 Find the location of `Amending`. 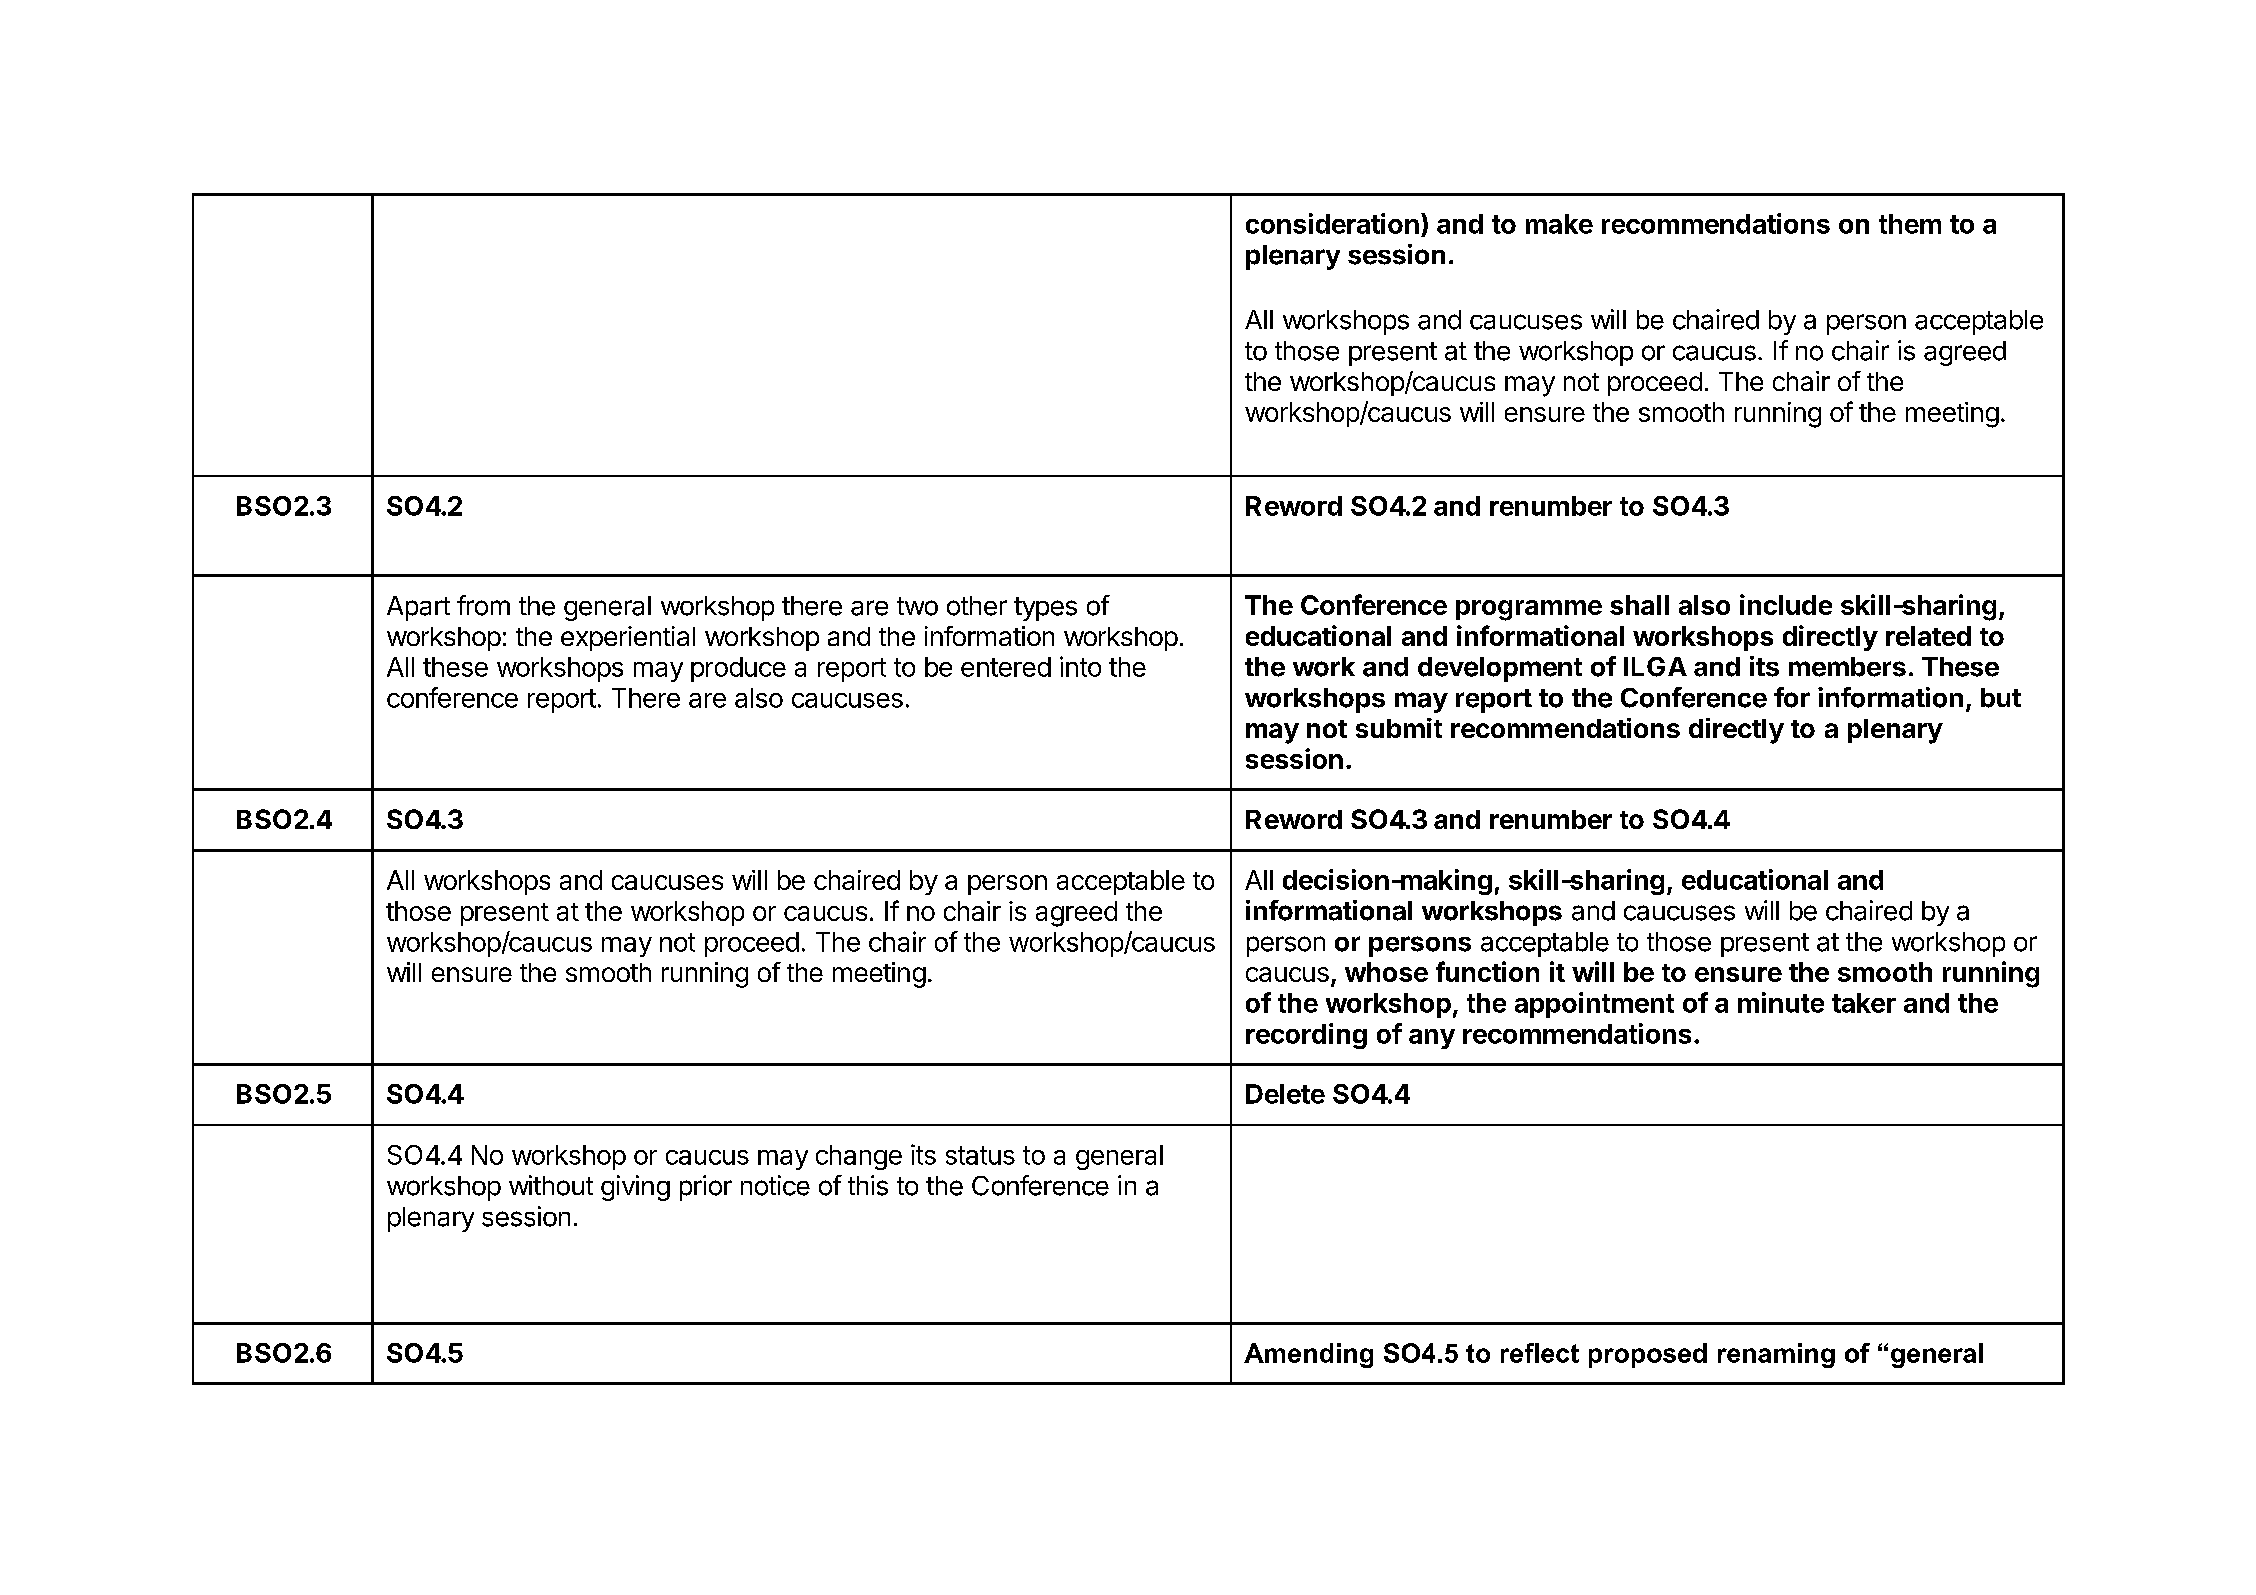

Amending is located at coordinates (1308, 1355).
